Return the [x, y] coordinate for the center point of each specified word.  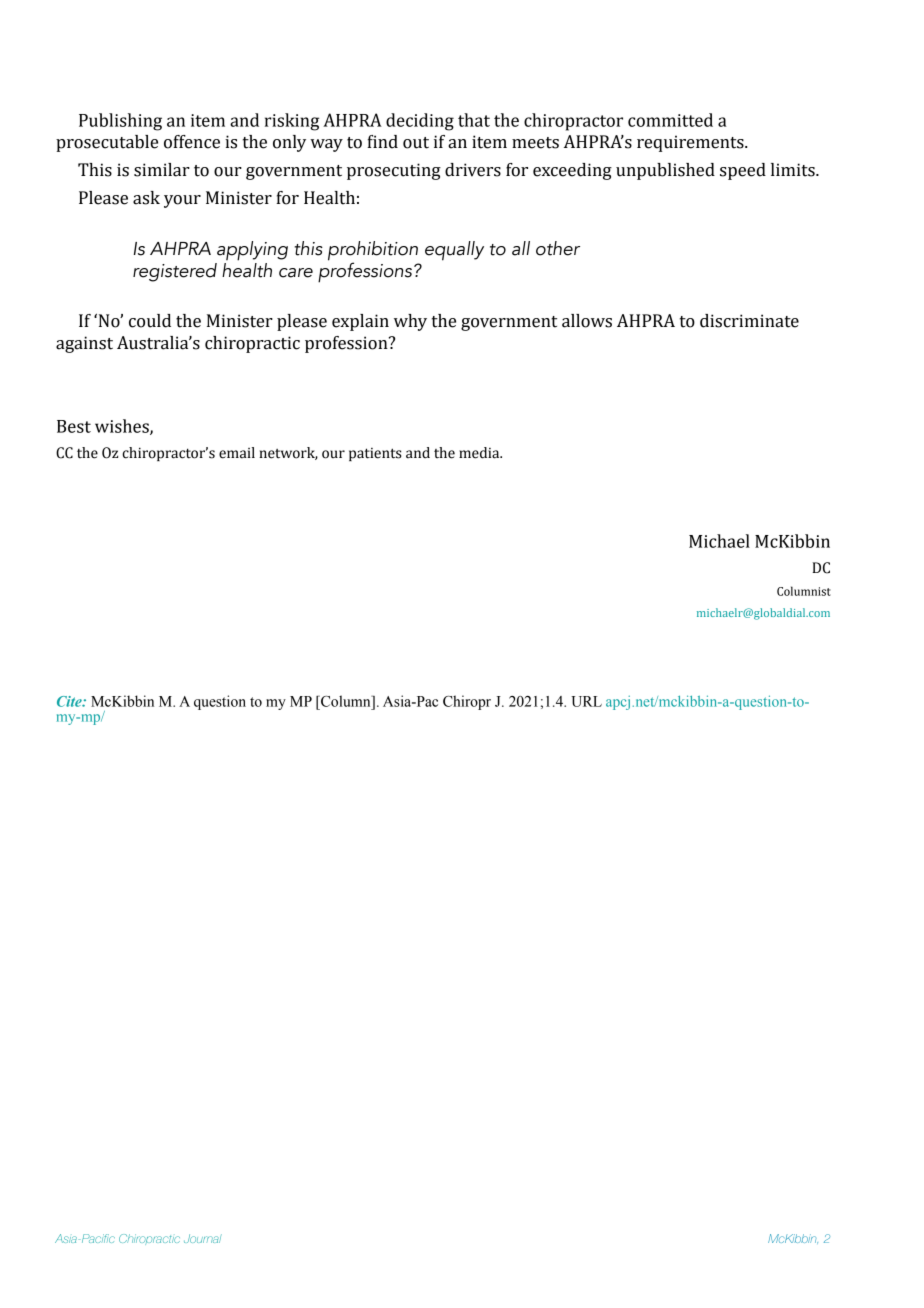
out [416, 143]
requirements [691, 143]
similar [162, 170]
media [480, 453]
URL [586, 701]
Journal [203, 1238]
